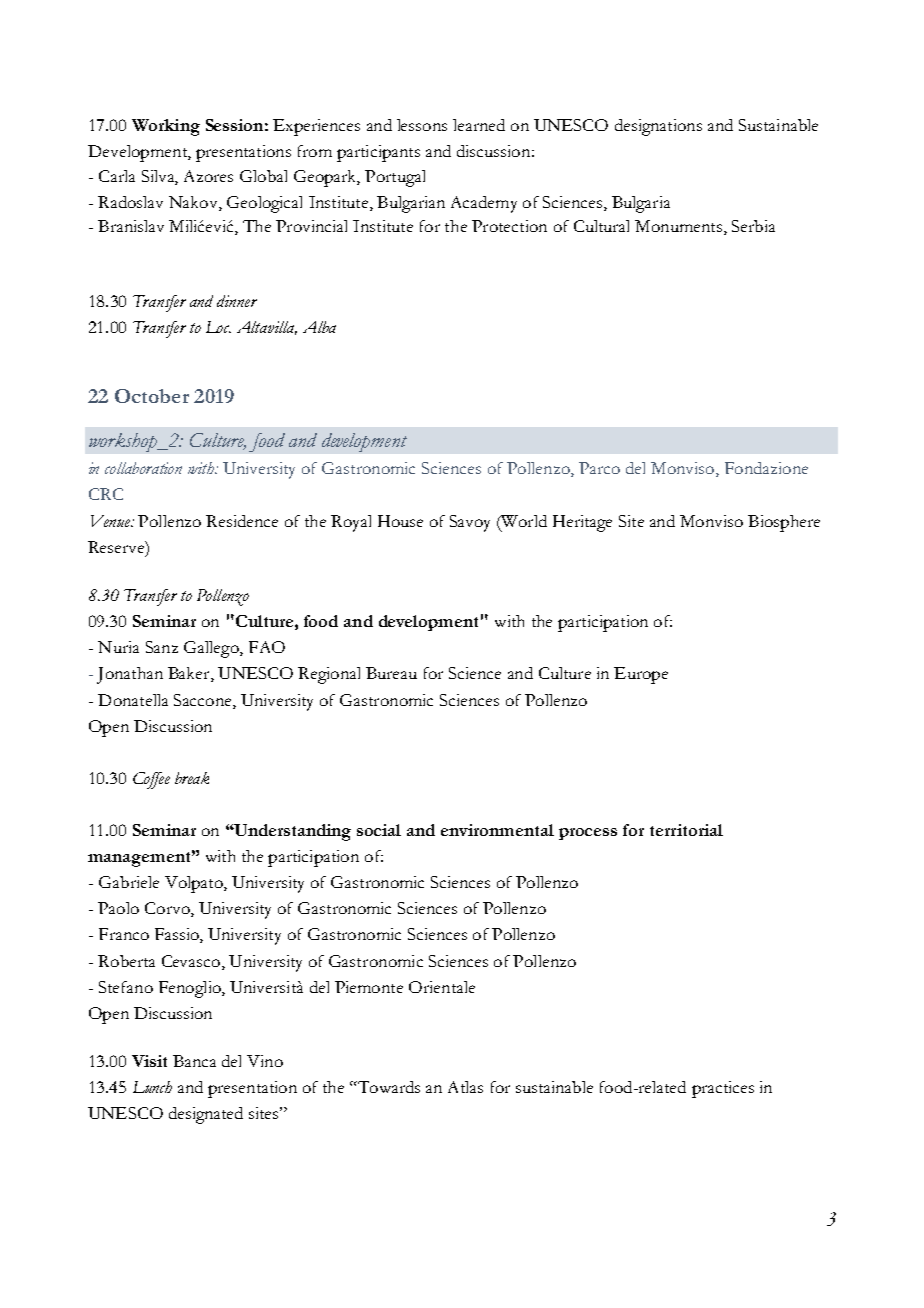 Image resolution: width=924 pixels, height=1308 pixels. Describe the element at coordinates (497, 830) in the page. I see `environmental` at that location.
